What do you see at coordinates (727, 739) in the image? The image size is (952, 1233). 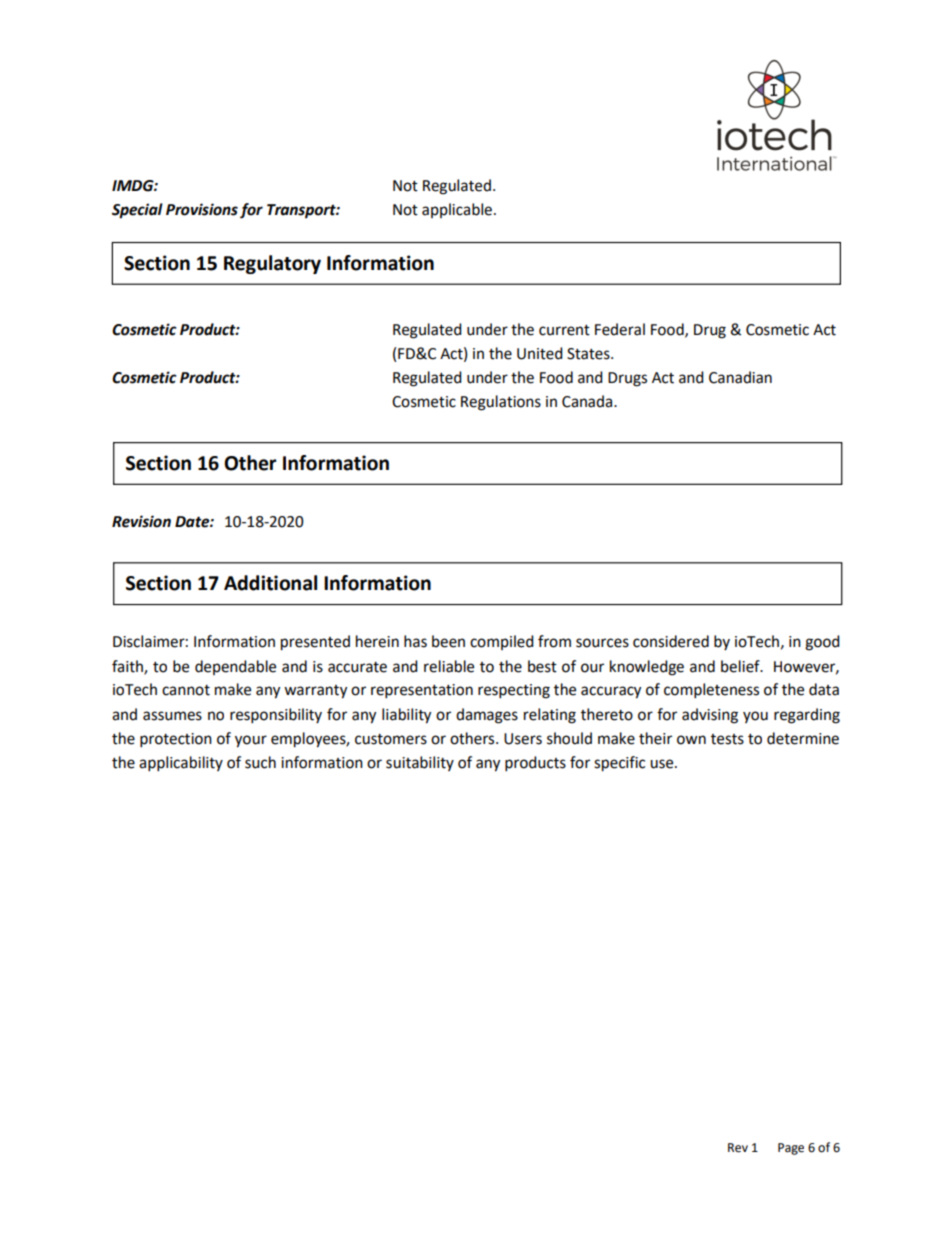 I see `tests` at bounding box center [727, 739].
